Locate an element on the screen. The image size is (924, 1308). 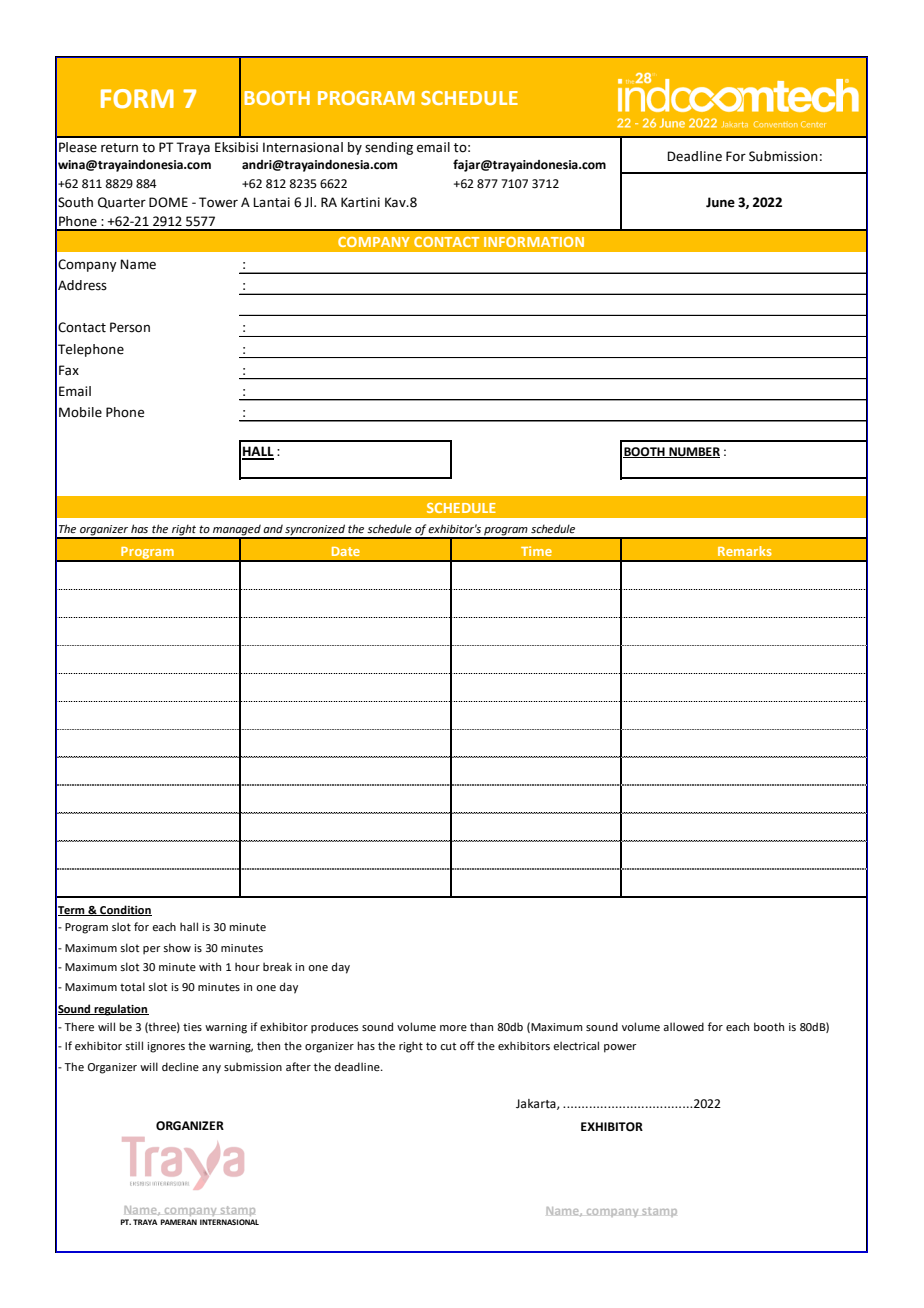
still is located at coordinates (134, 1045).
